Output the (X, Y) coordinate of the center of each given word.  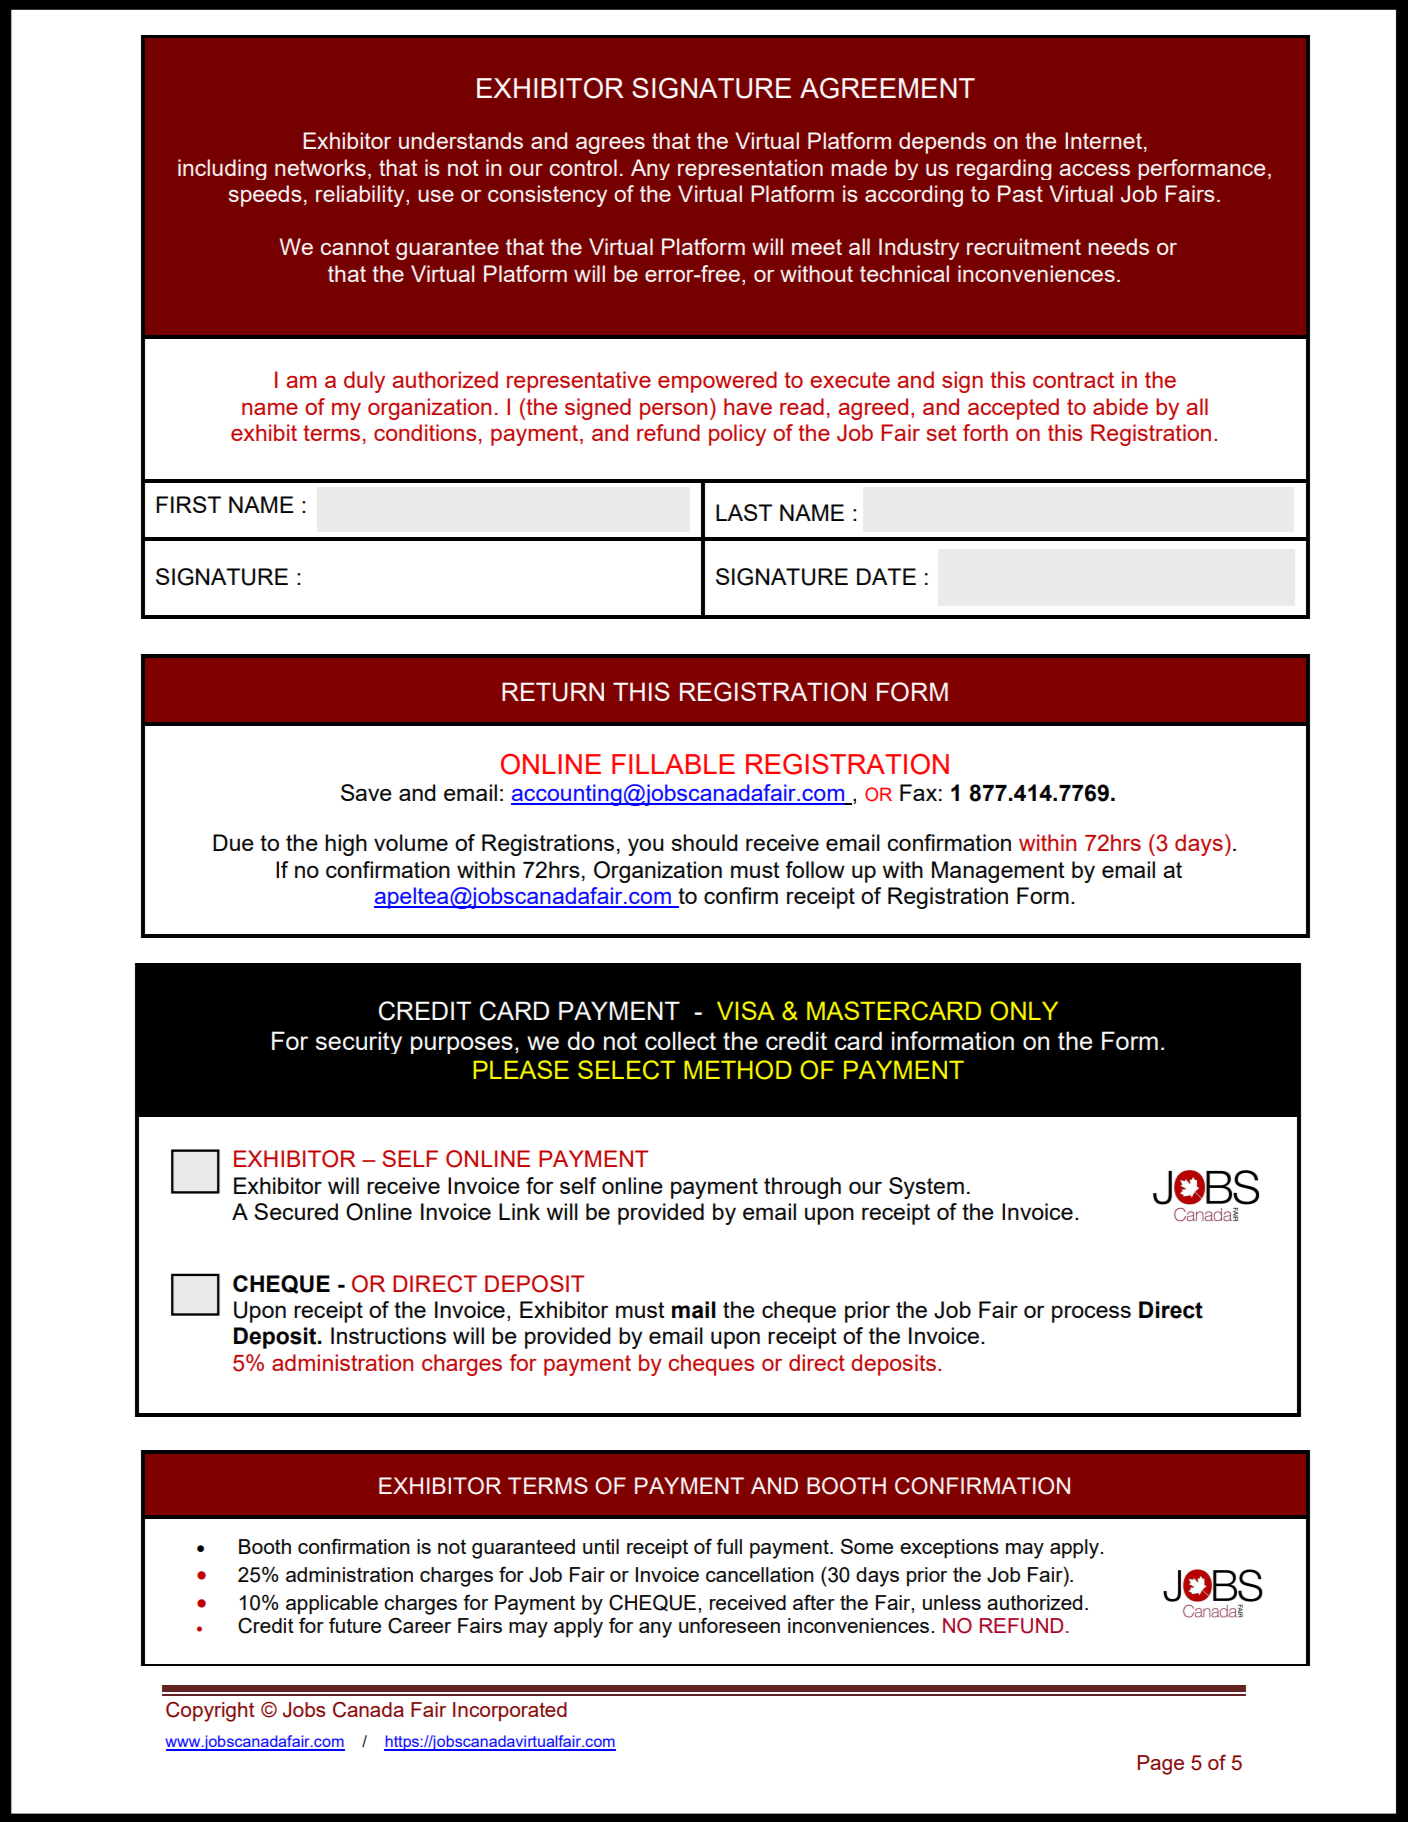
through (802, 1188)
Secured (296, 1211)
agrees (610, 145)
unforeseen (729, 1625)
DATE (886, 576)
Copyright (210, 1712)
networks (320, 167)
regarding (1004, 169)
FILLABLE (673, 764)
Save (366, 792)
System (926, 1188)
